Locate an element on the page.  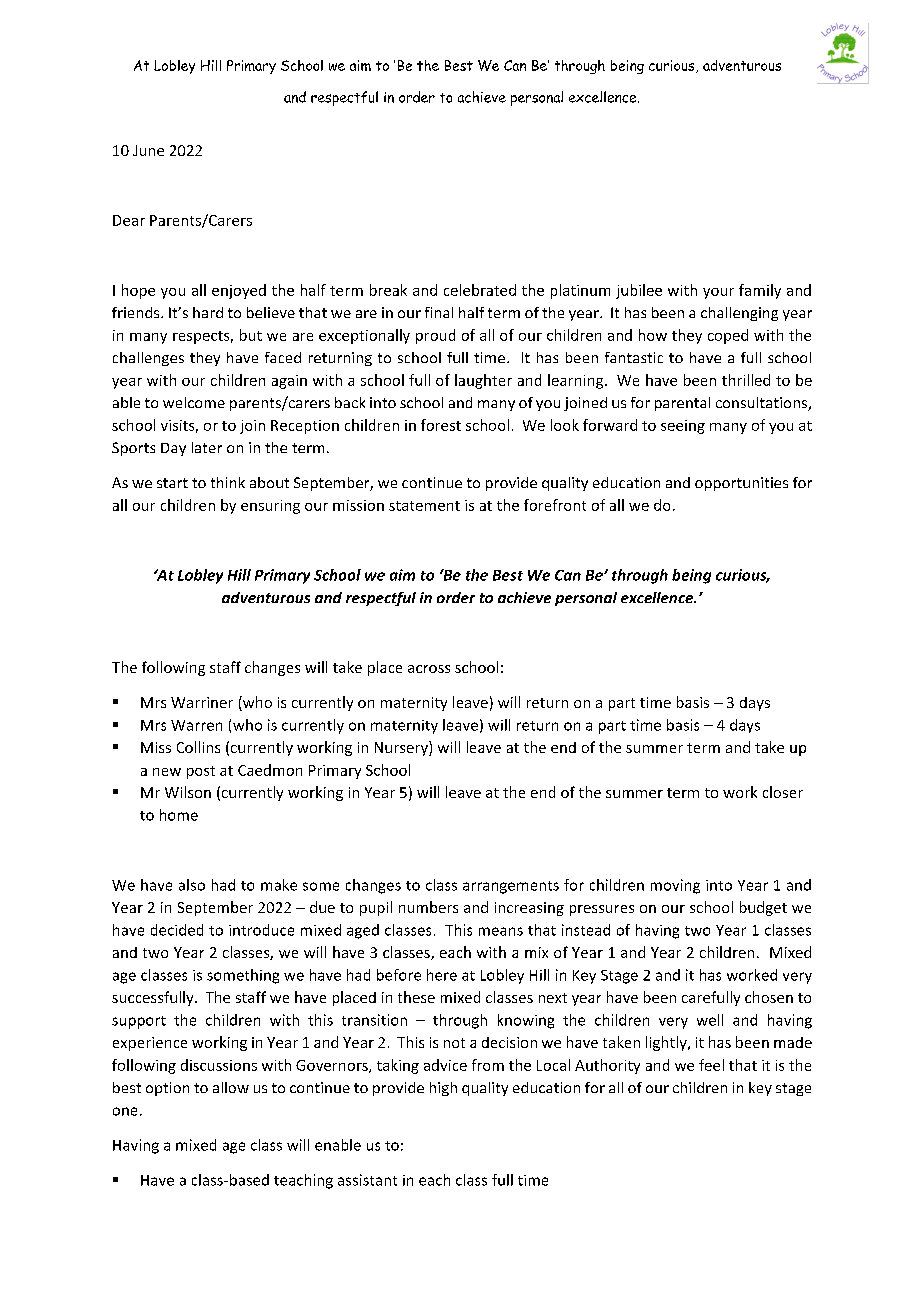
across is located at coordinates (429, 669).
